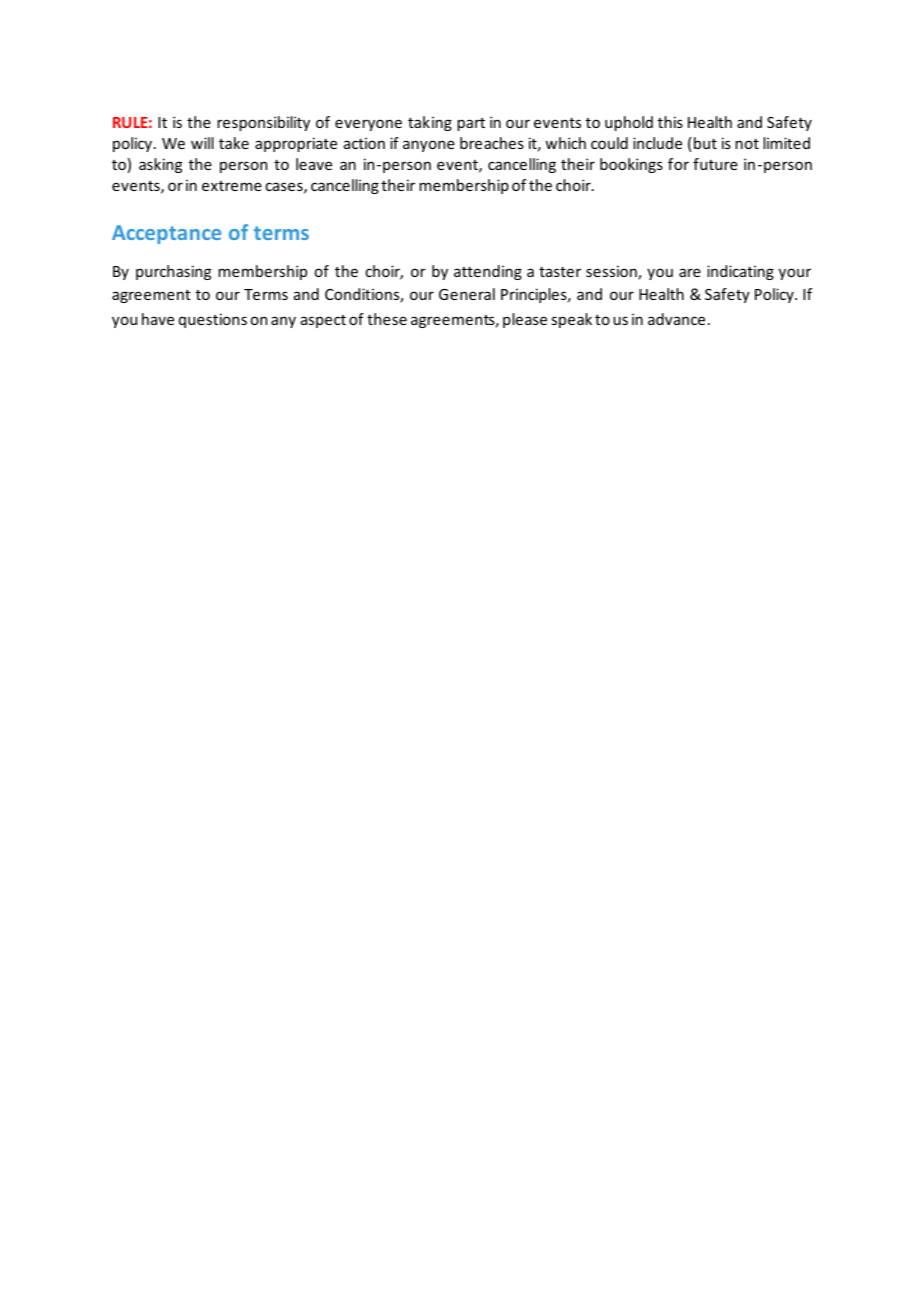  Describe the element at coordinates (173, 272) in the screenshot. I see `purchasing` at that location.
